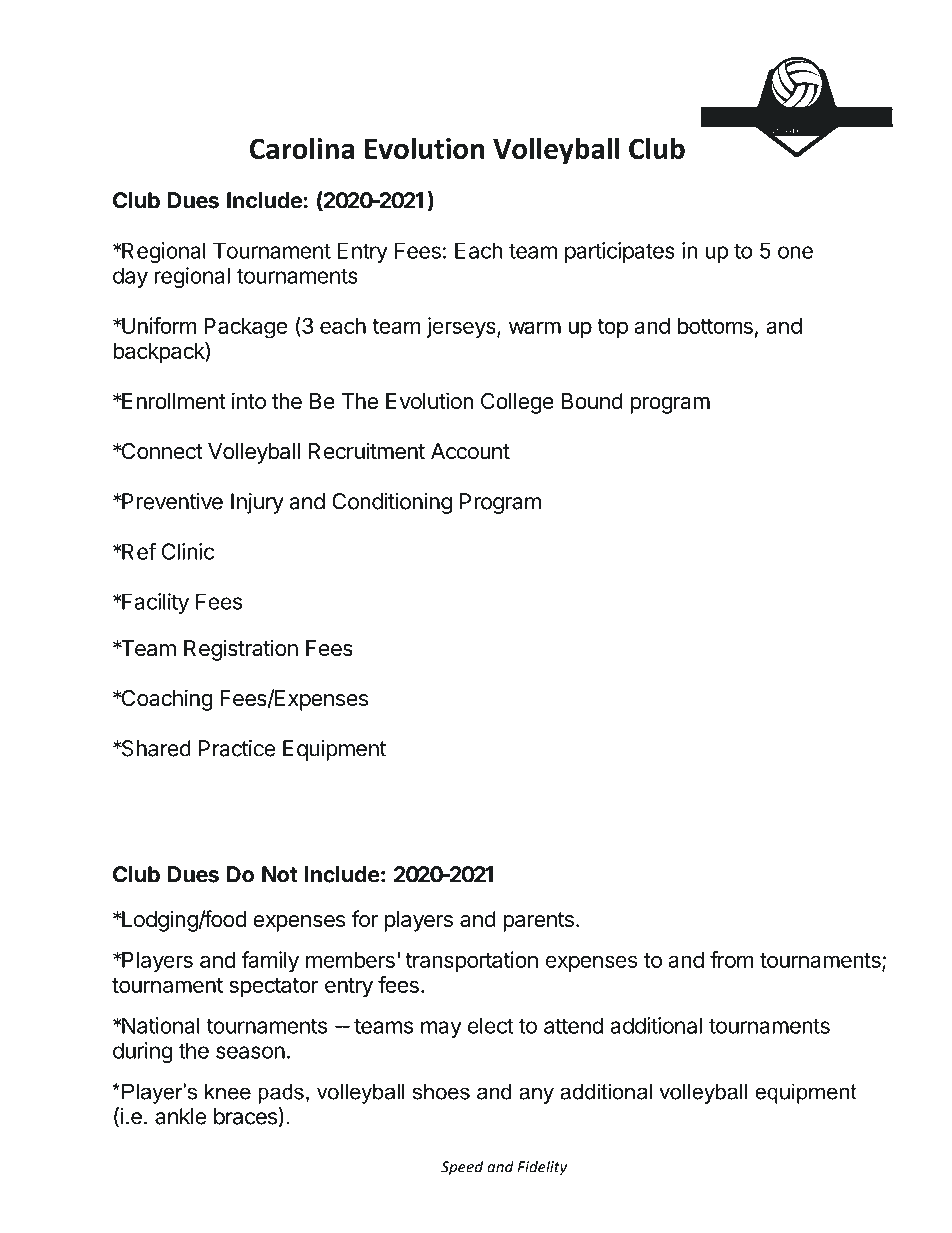 The image size is (952, 1233). Describe the element at coordinates (237, 748) in the screenshot. I see `Practice` at that location.
